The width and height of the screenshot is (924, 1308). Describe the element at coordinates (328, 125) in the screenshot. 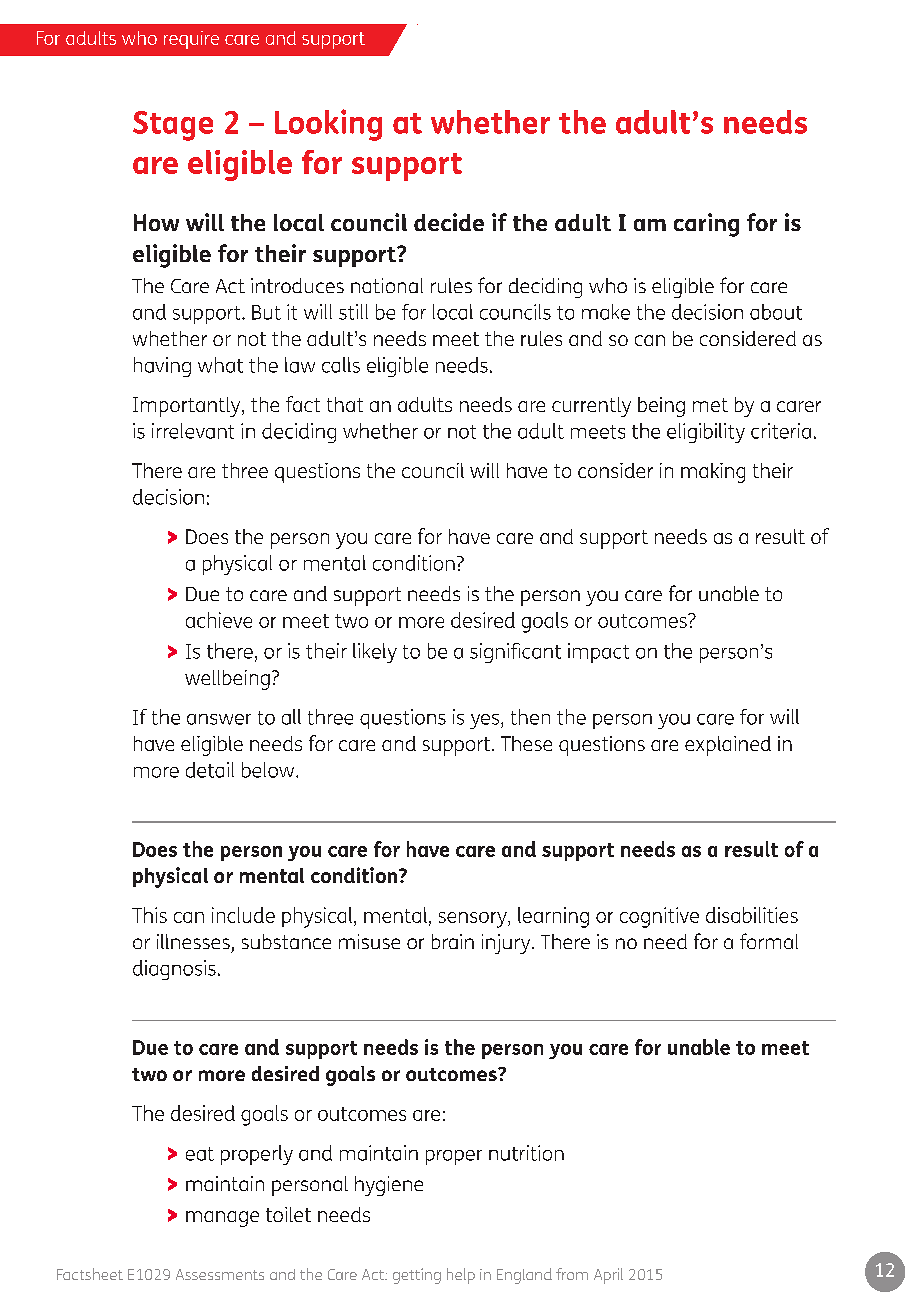

I see `Looking` at that location.
